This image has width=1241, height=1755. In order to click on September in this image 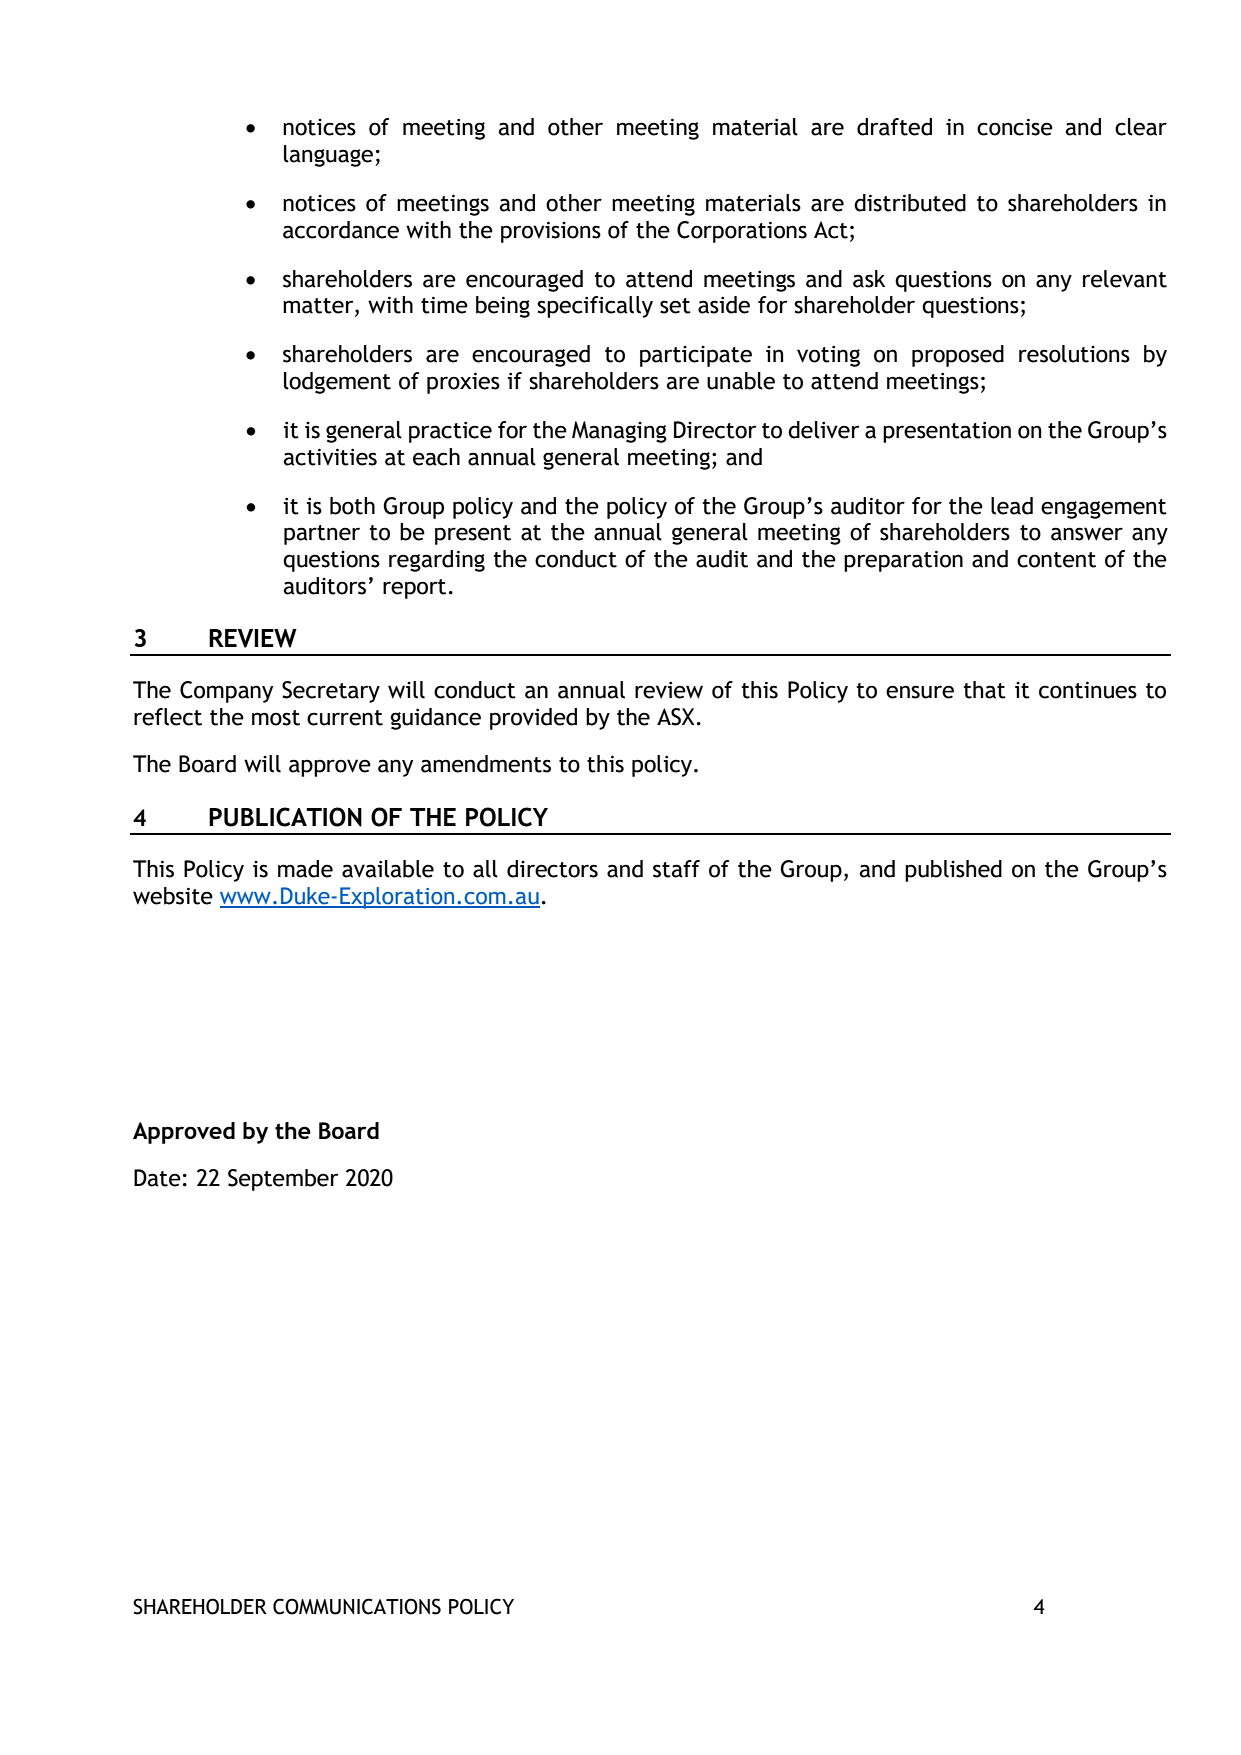, I will do `click(283, 1180)`.
